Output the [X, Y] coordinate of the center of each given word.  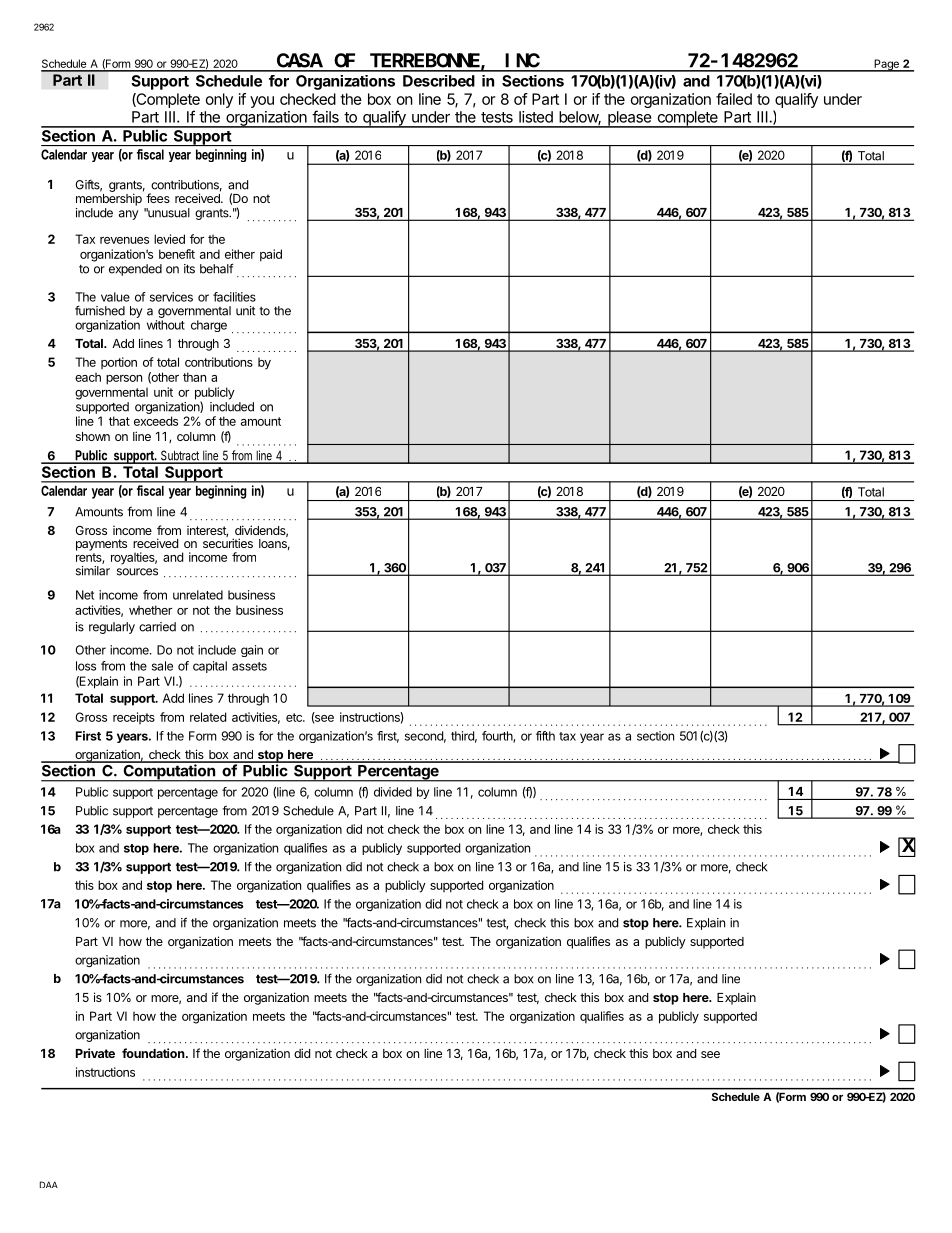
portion [119, 363]
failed [734, 99]
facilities [234, 297]
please [629, 119]
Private [95, 1053]
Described [439, 81]
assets [249, 666]
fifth [545, 736]
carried [157, 627]
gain [252, 651]
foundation [154, 1053]
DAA [49, 1184]
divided [393, 792]
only [219, 100]
